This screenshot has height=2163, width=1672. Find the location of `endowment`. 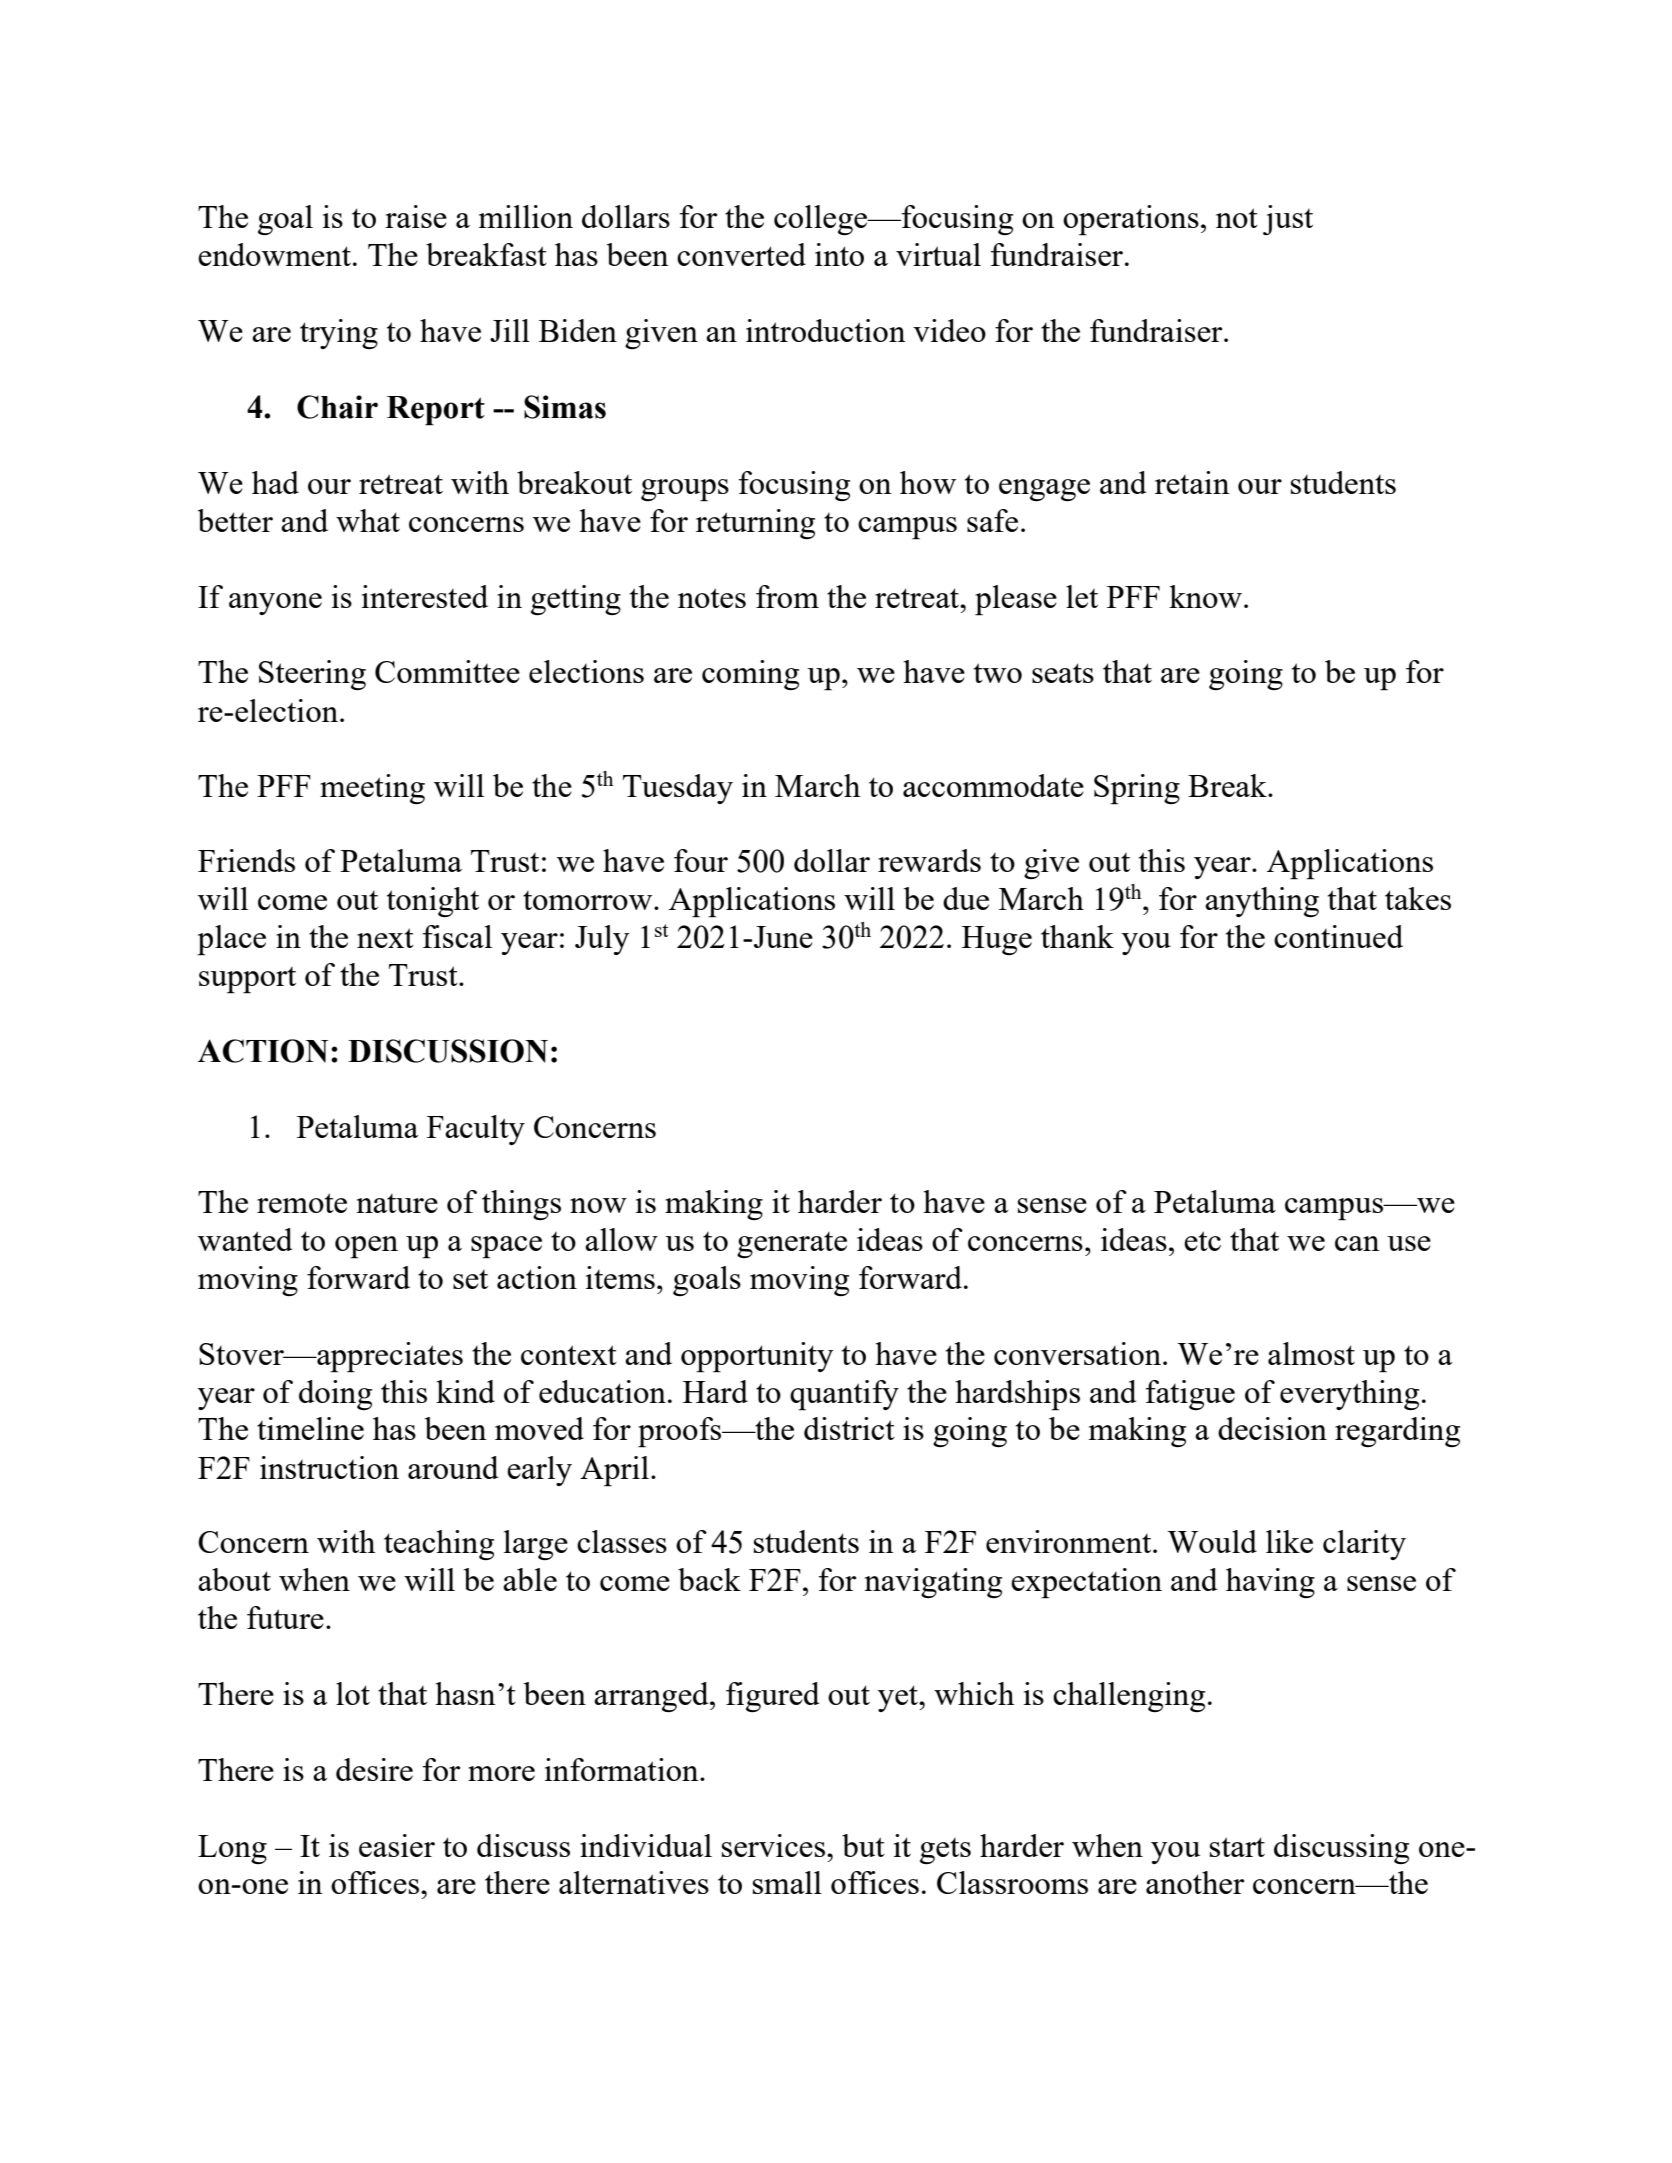

endowment is located at coordinates (274, 254).
